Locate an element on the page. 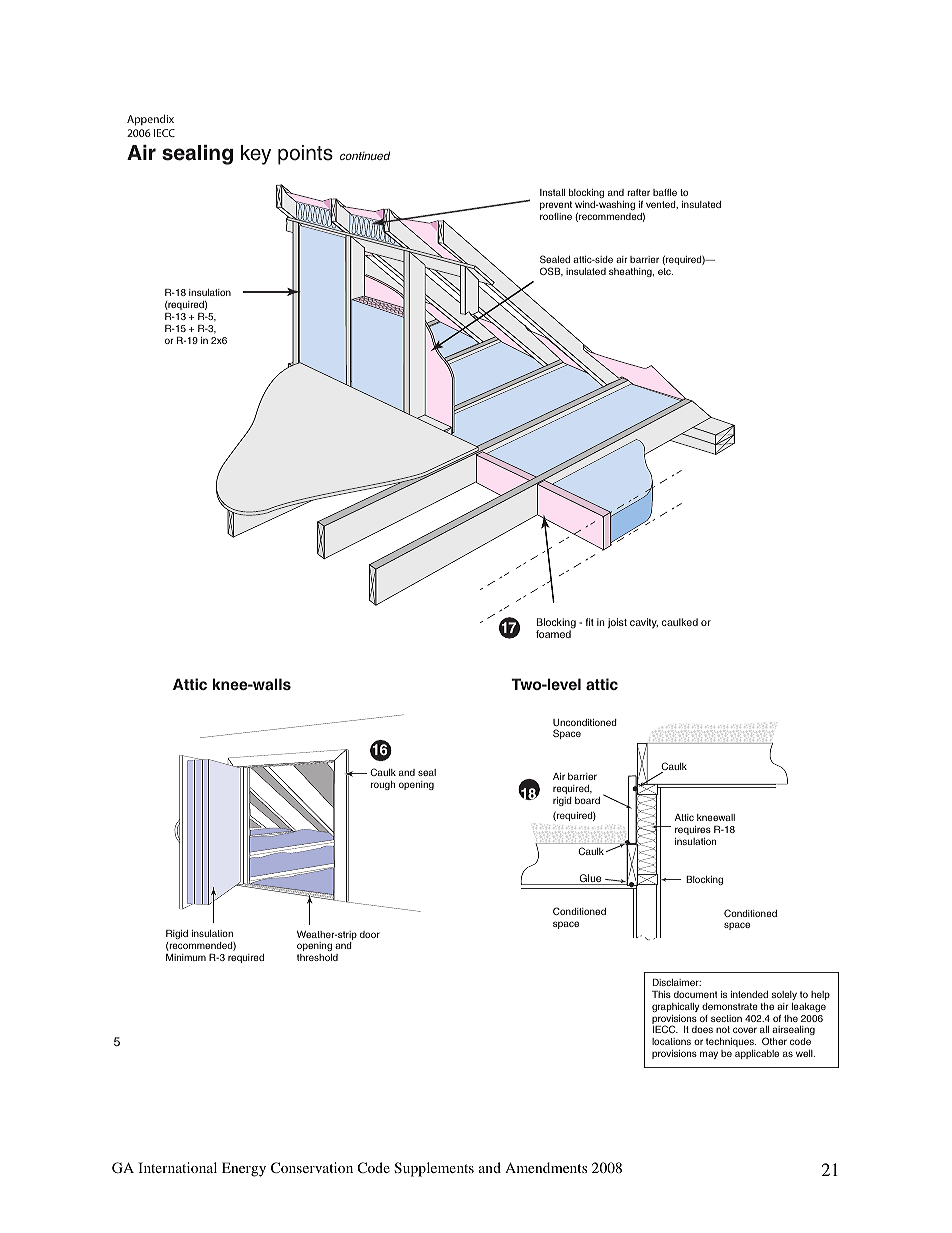 Image resolution: width=952 pixels, height=1233 pixels. Supplements is located at coordinates (434, 1169).
